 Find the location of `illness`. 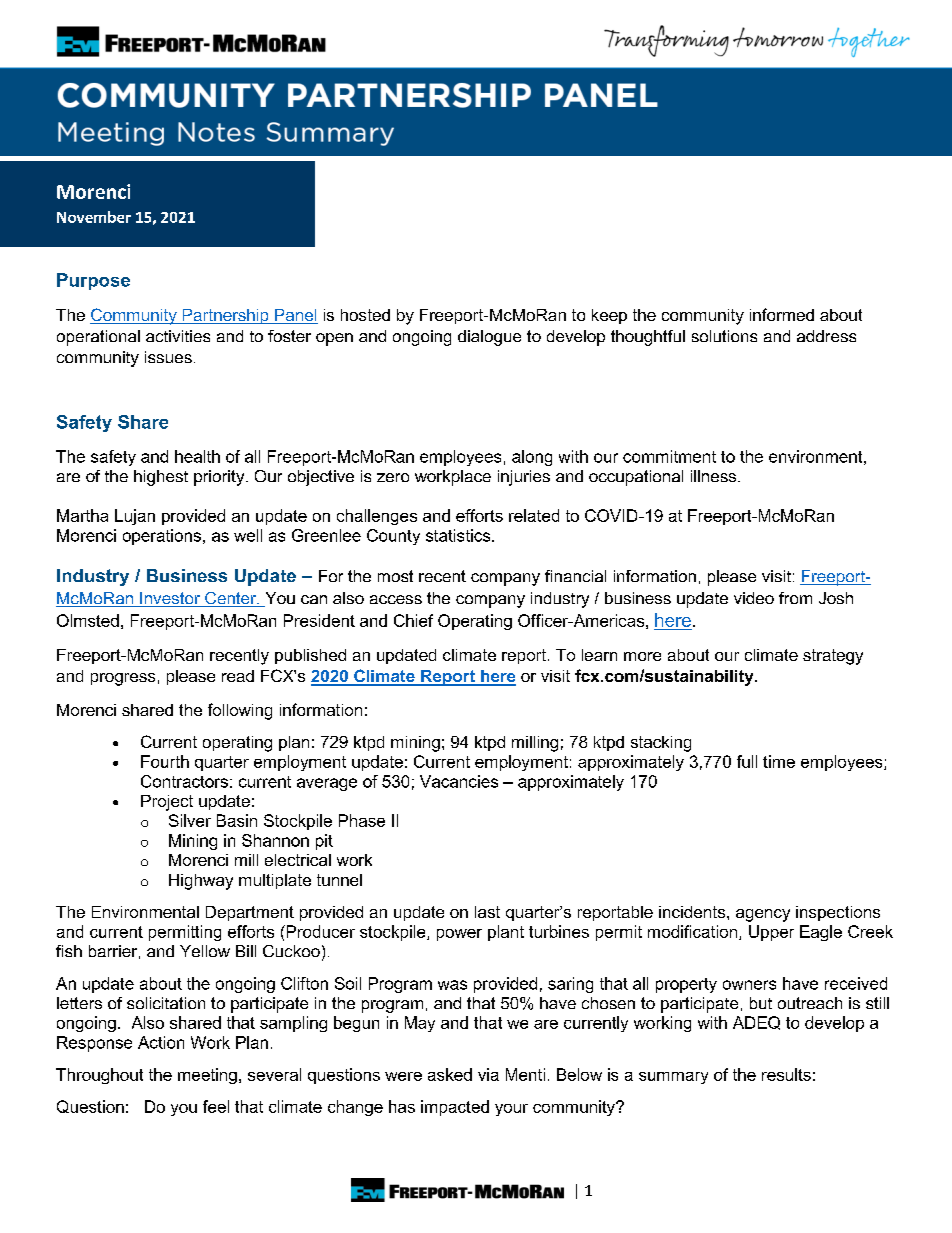

illness is located at coordinates (715, 476).
